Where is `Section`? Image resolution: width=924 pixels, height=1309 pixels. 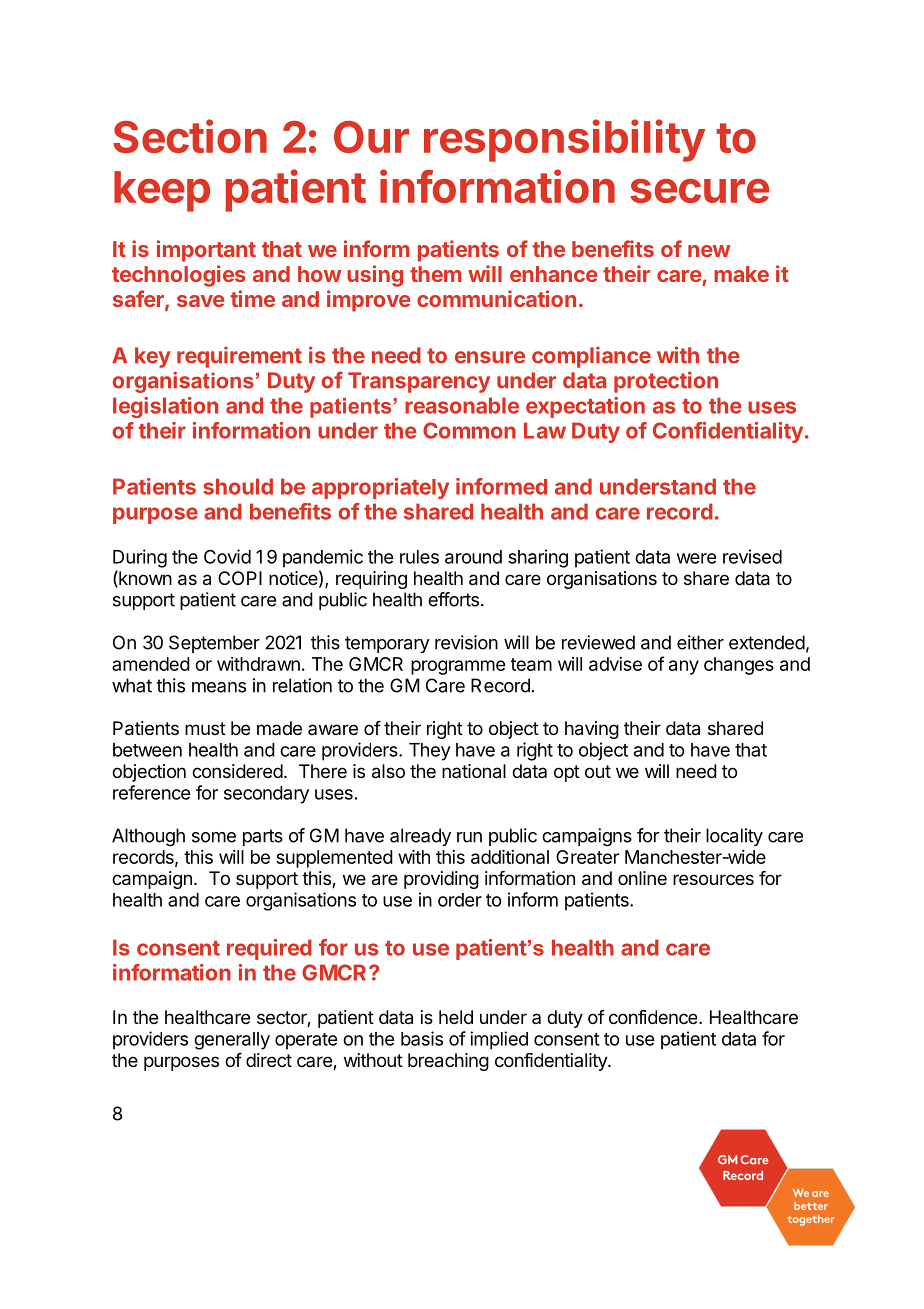
Section is located at coordinates (190, 136).
